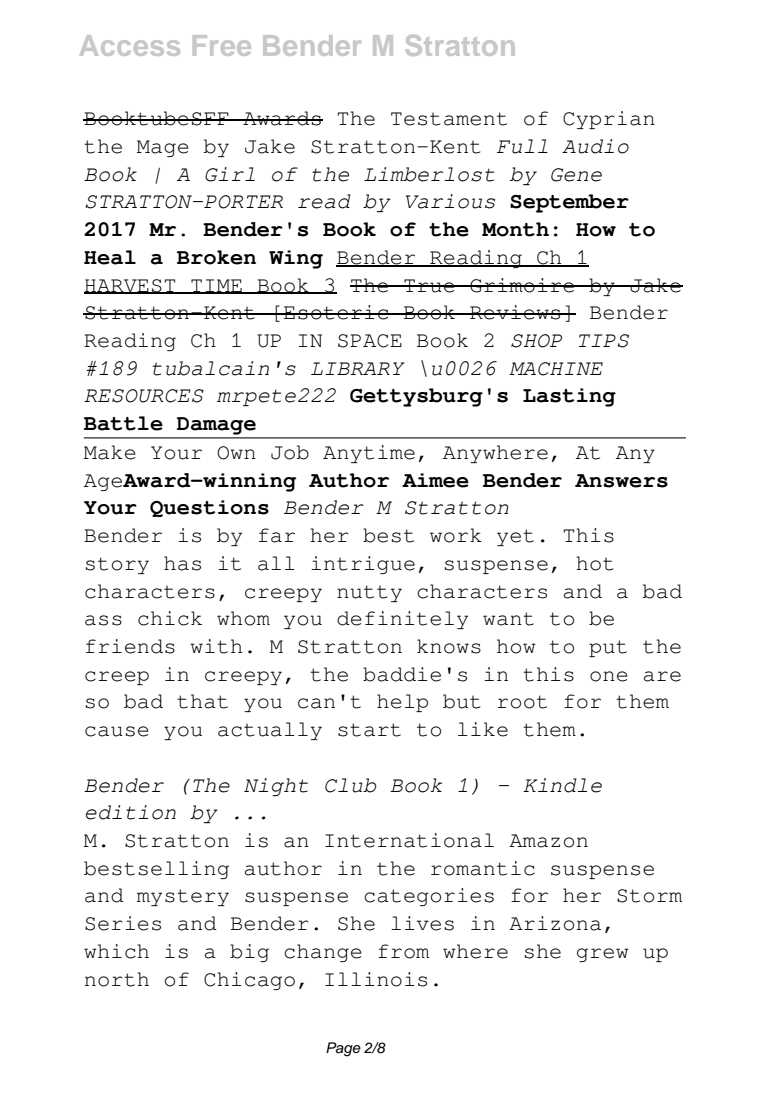  Describe the element at coordinates (609, 120) in the screenshot. I see `Cyprian` at that location.
